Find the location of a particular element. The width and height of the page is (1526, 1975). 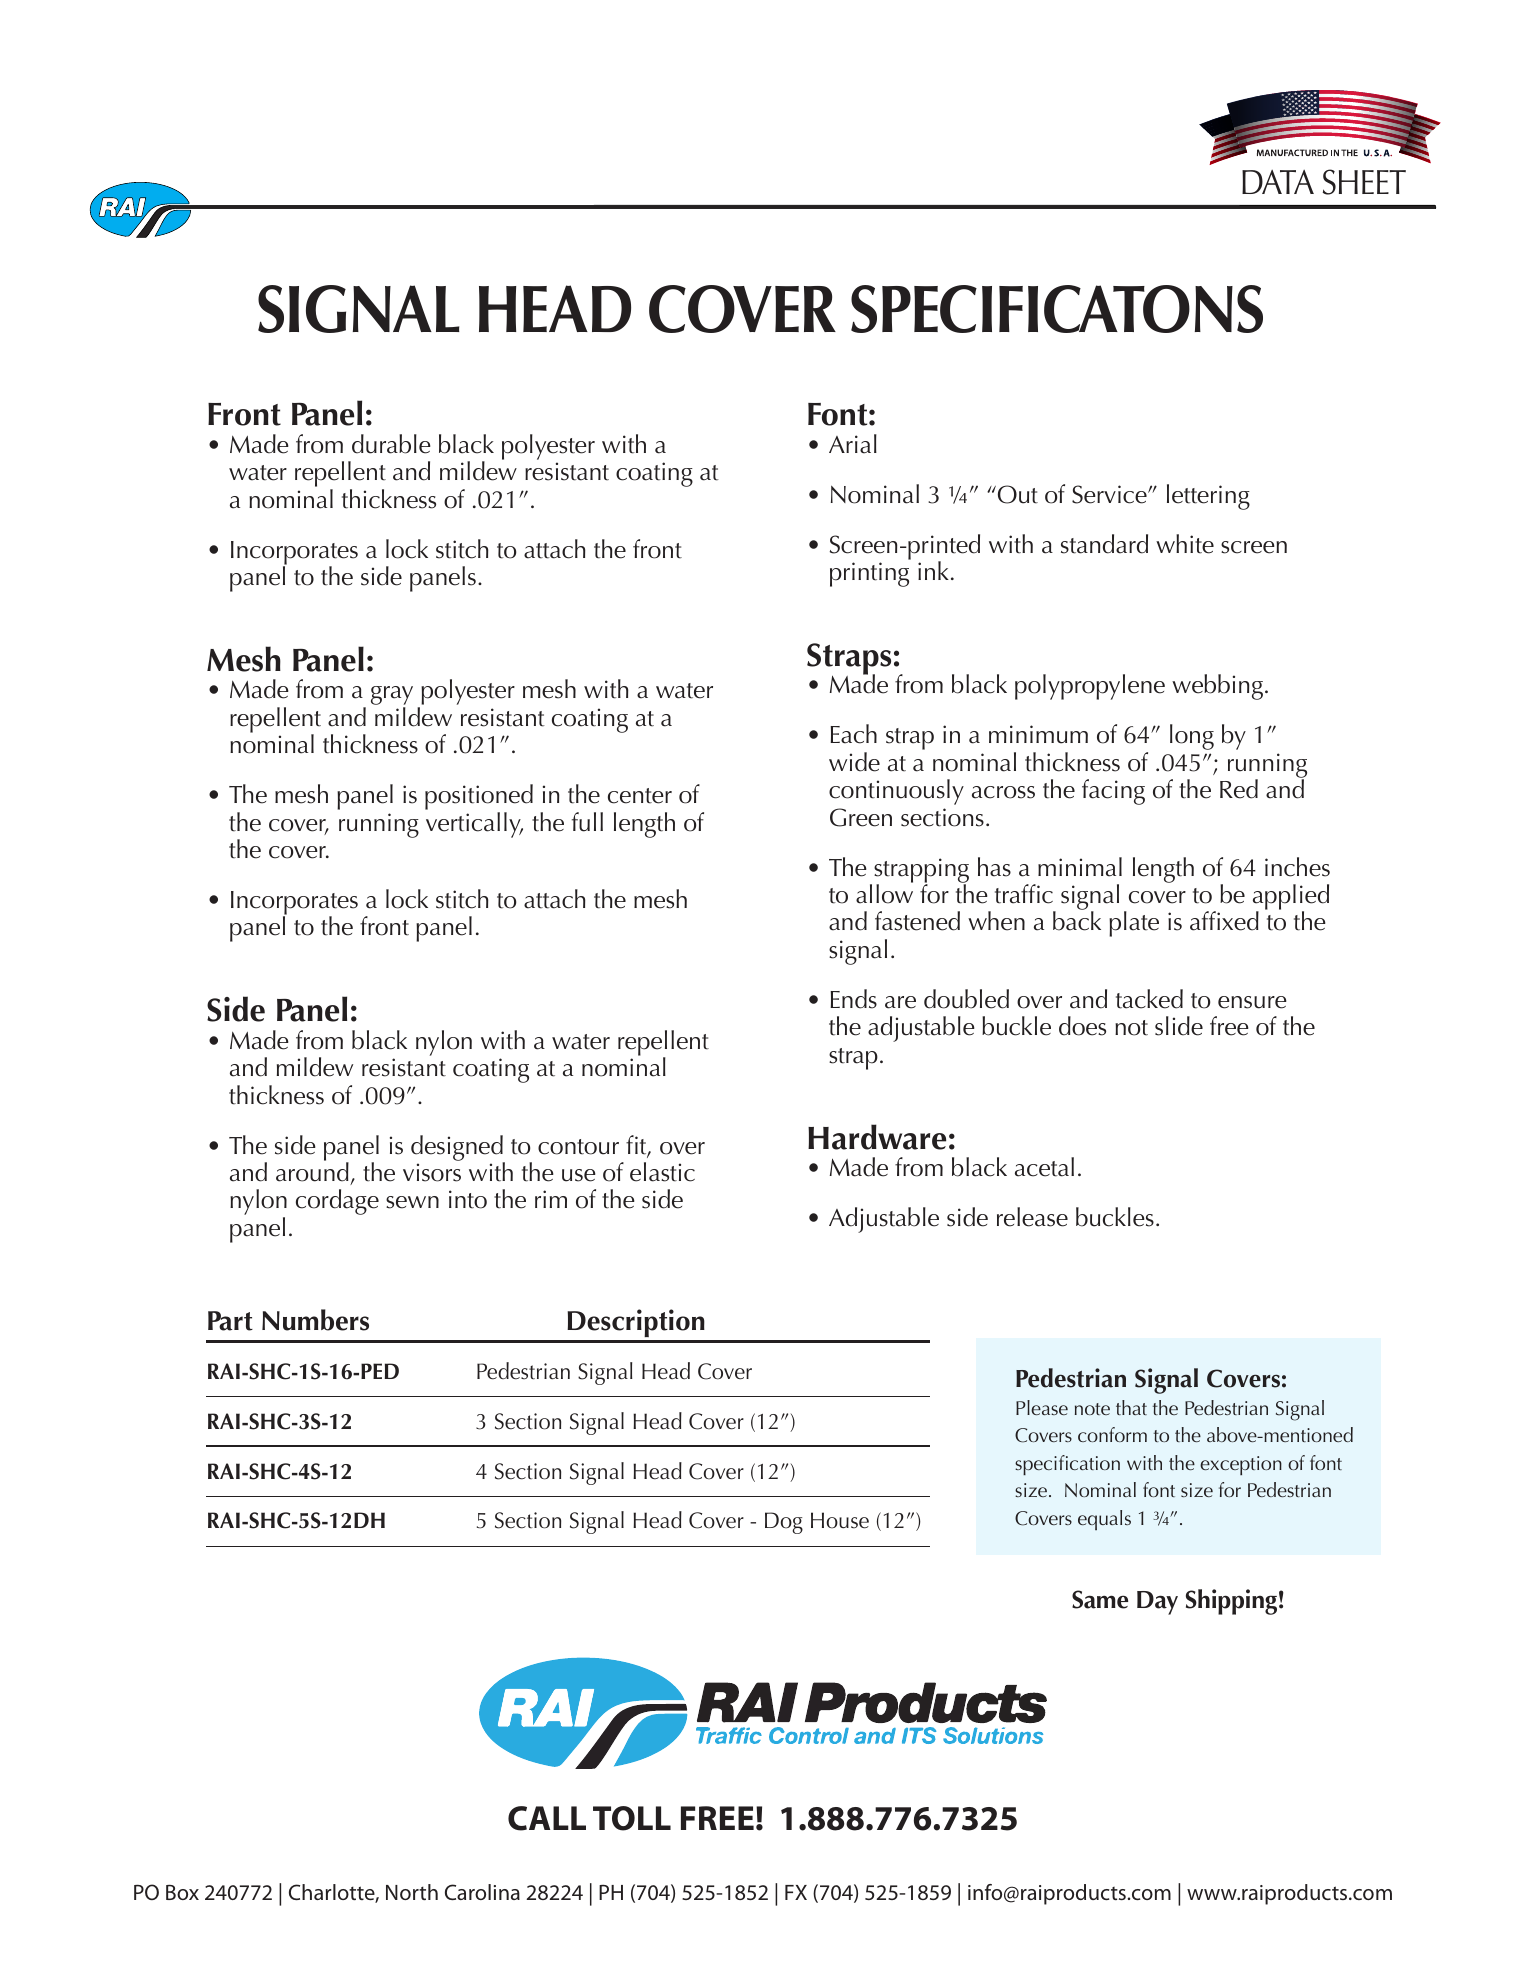

Ends is located at coordinates (853, 999).
